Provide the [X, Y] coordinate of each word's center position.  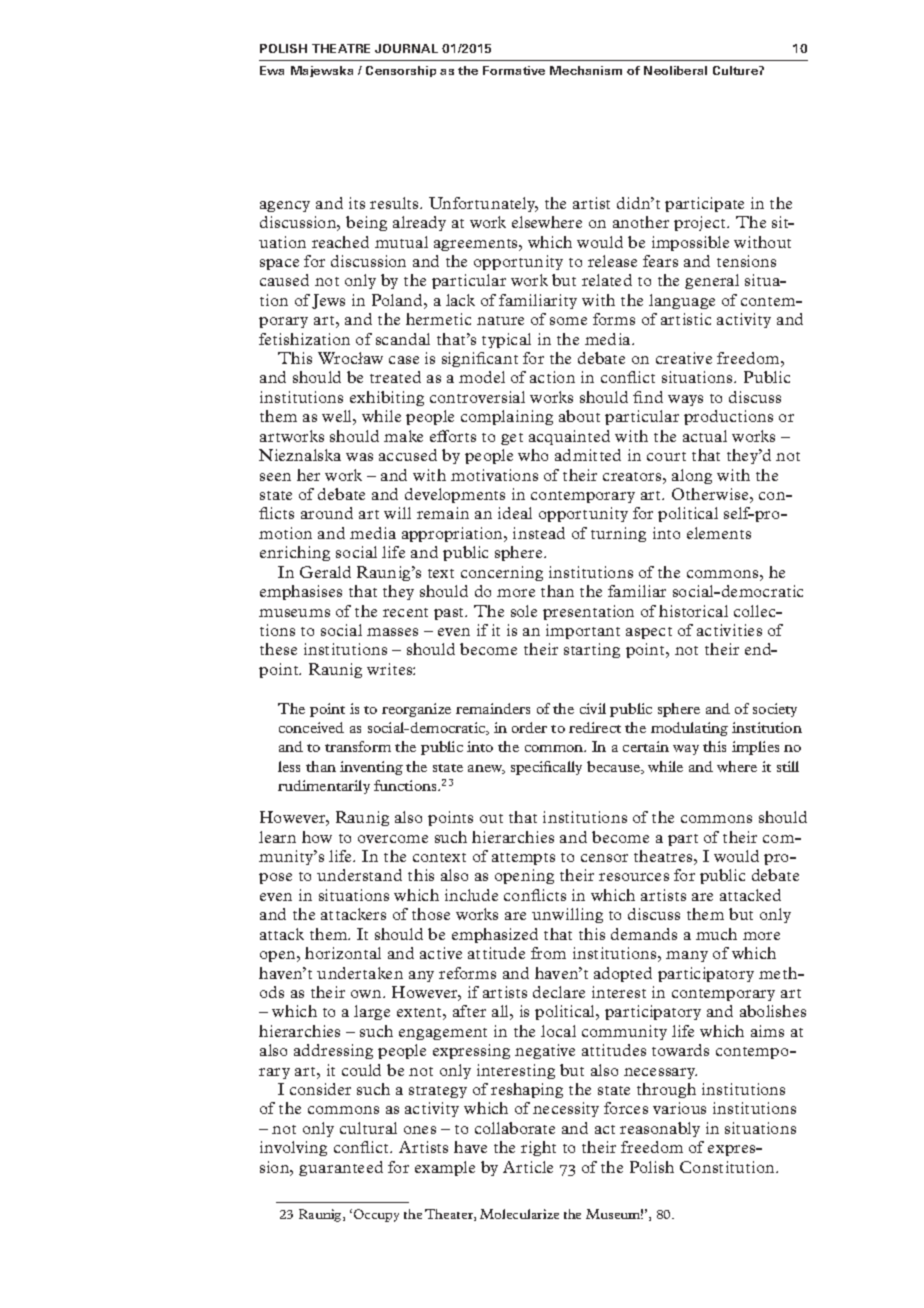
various [679, 1108]
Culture [736, 70]
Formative [514, 70]
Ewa [272, 70]
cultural [368, 1128]
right [538, 1148]
